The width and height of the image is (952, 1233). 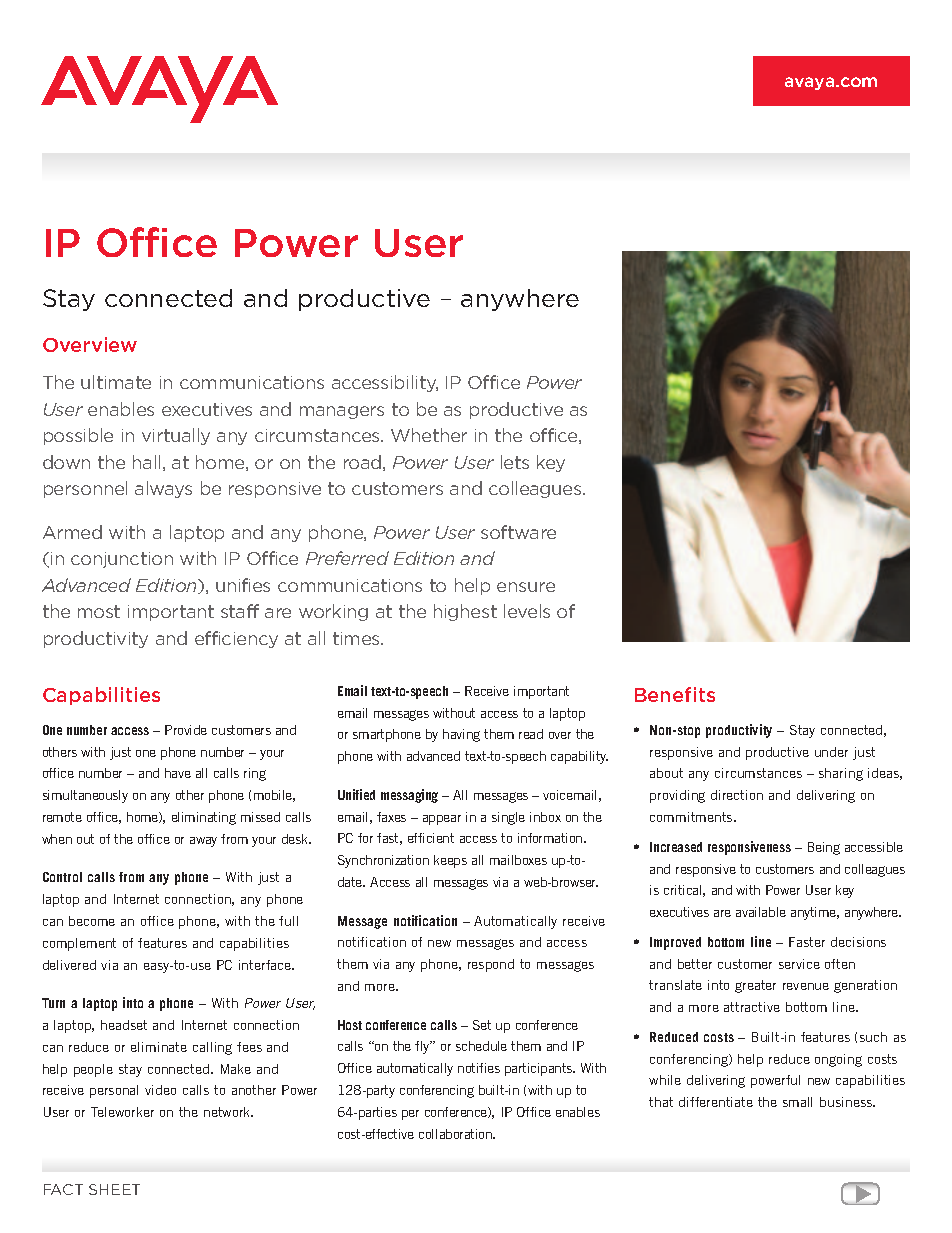 What do you see at coordinates (429, 435) in the image?
I see `Whether` at bounding box center [429, 435].
